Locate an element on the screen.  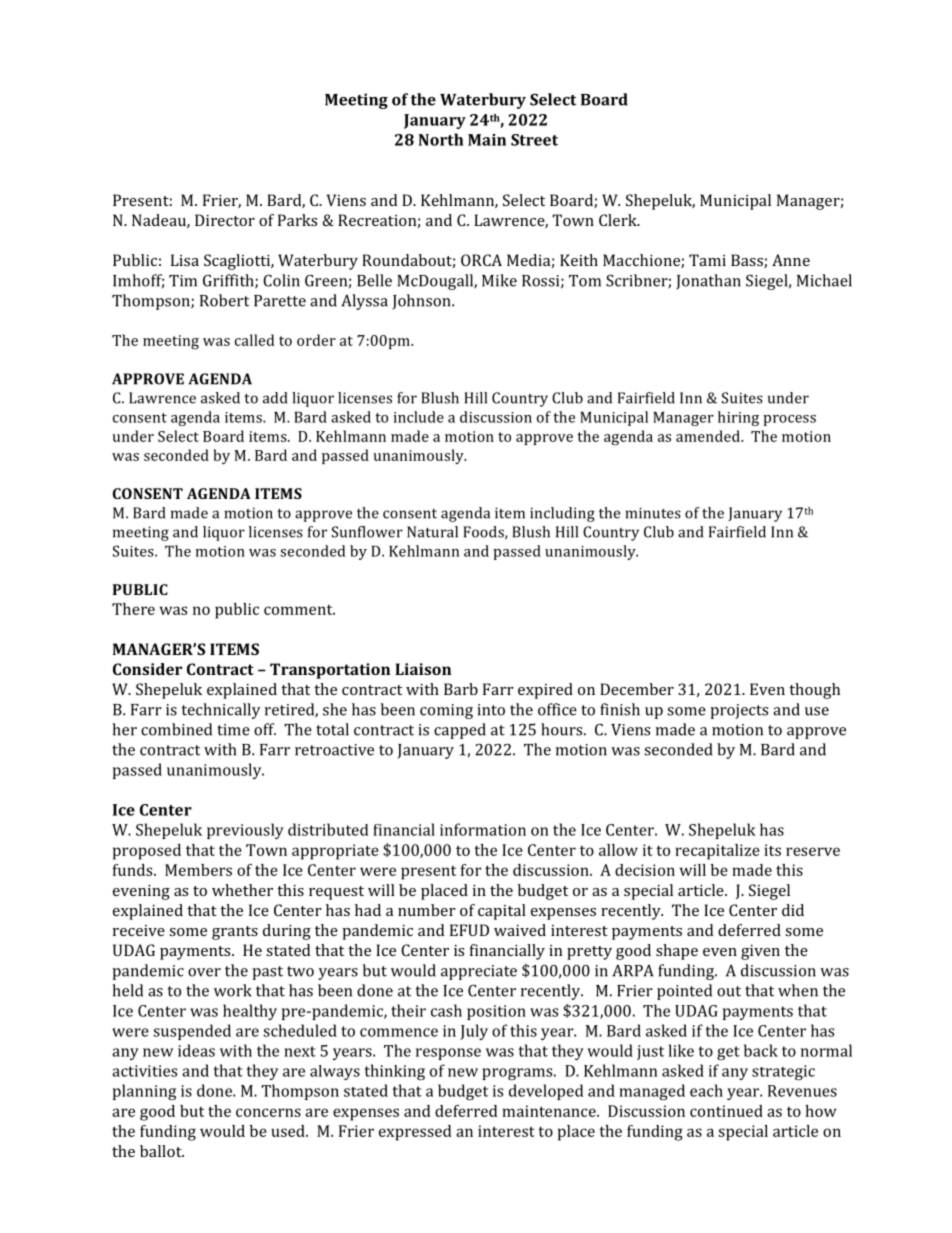
expressed is located at coordinates (415, 1133).
